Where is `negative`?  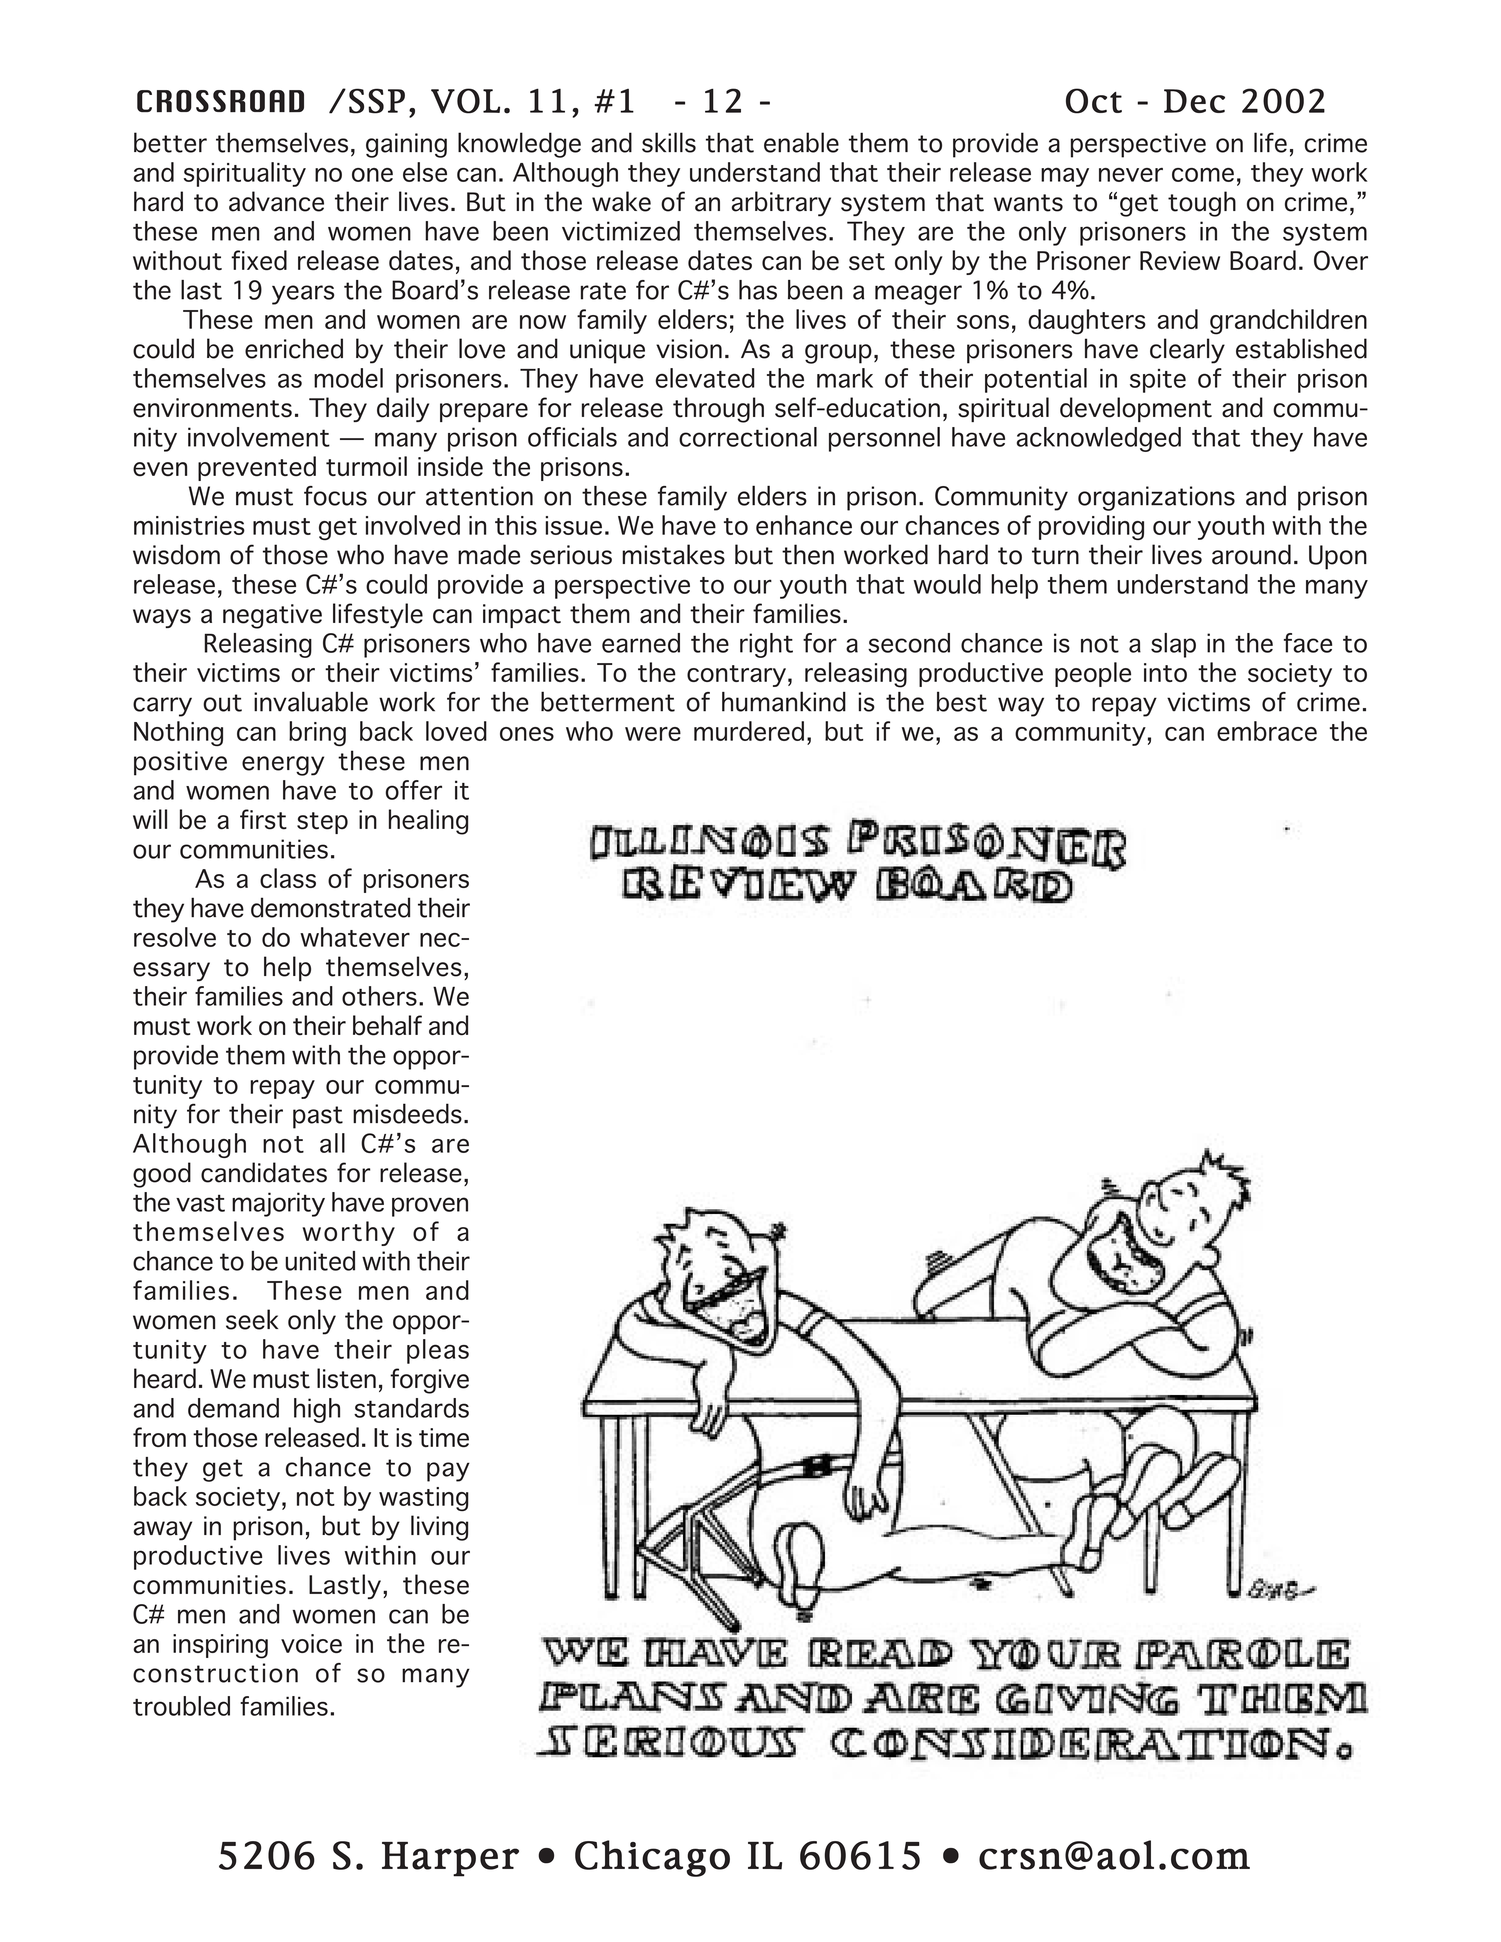
negative is located at coordinates (272, 616).
